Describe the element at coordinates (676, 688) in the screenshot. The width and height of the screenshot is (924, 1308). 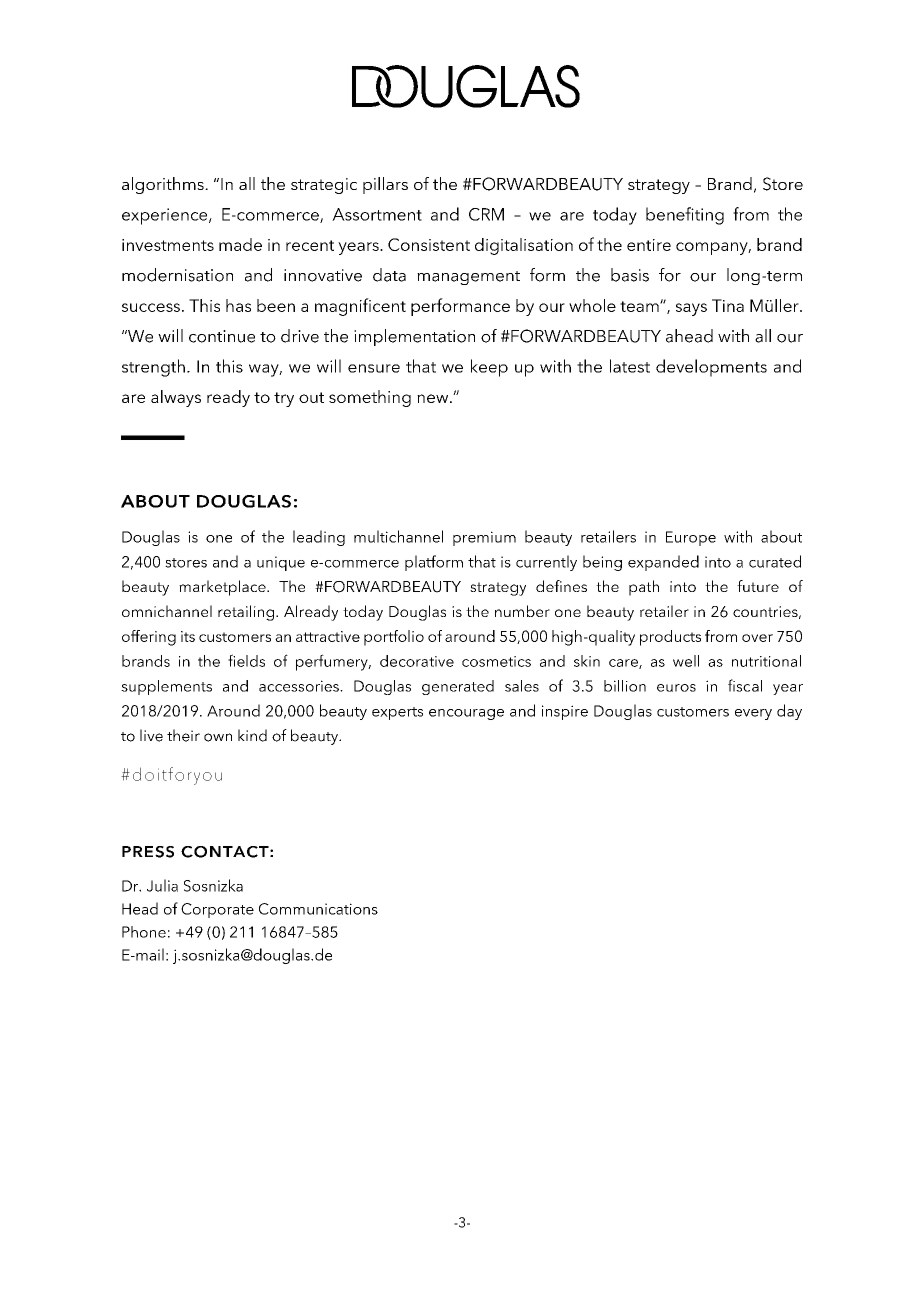
I see `euros` at that location.
